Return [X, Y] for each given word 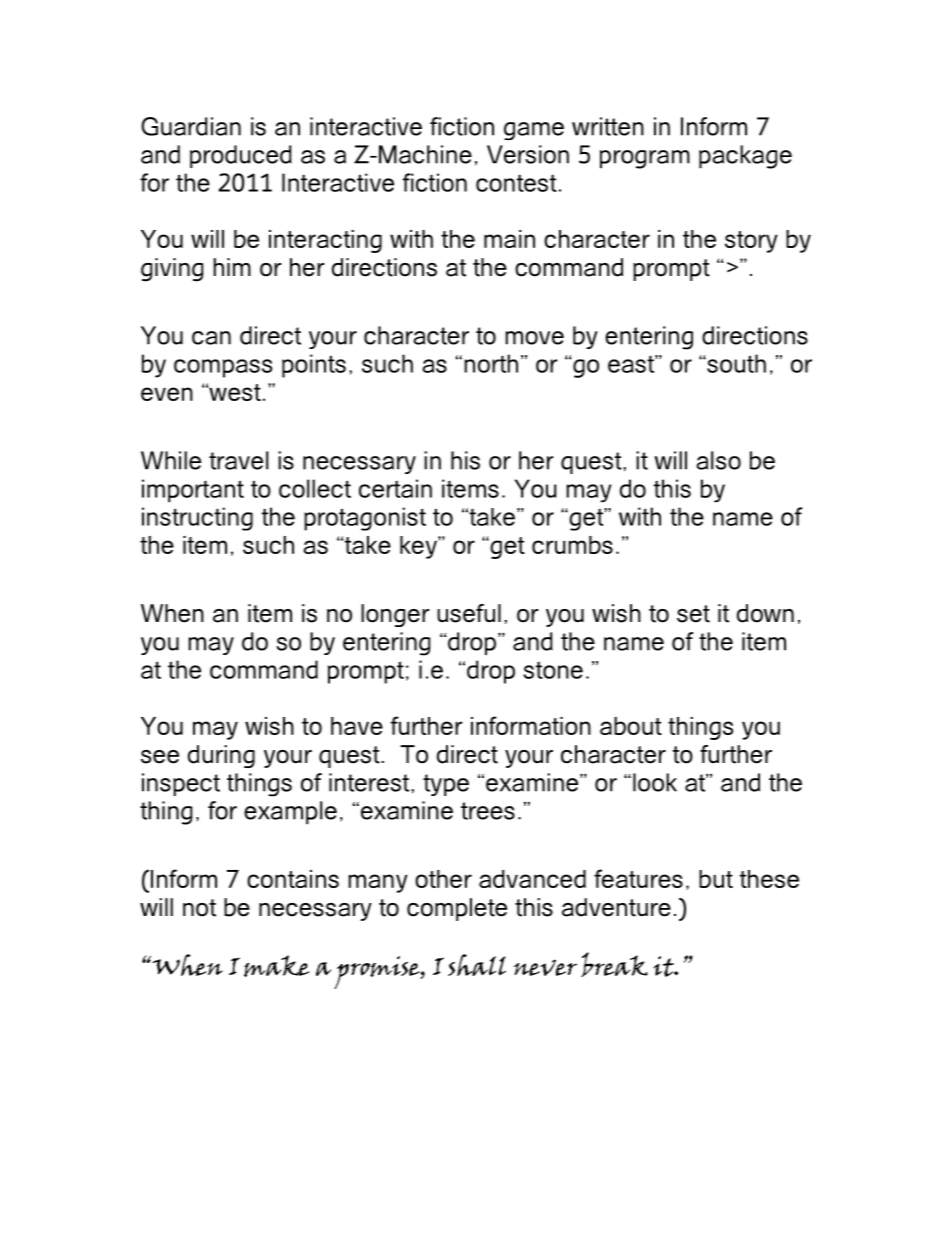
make [276, 966]
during [221, 756]
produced [241, 156]
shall [477, 965]
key [419, 547]
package [745, 157]
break [614, 964]
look [655, 782]
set [693, 614]
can [211, 338]
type [446, 785]
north [491, 363]
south [735, 363]
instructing [197, 519]
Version [528, 154]
